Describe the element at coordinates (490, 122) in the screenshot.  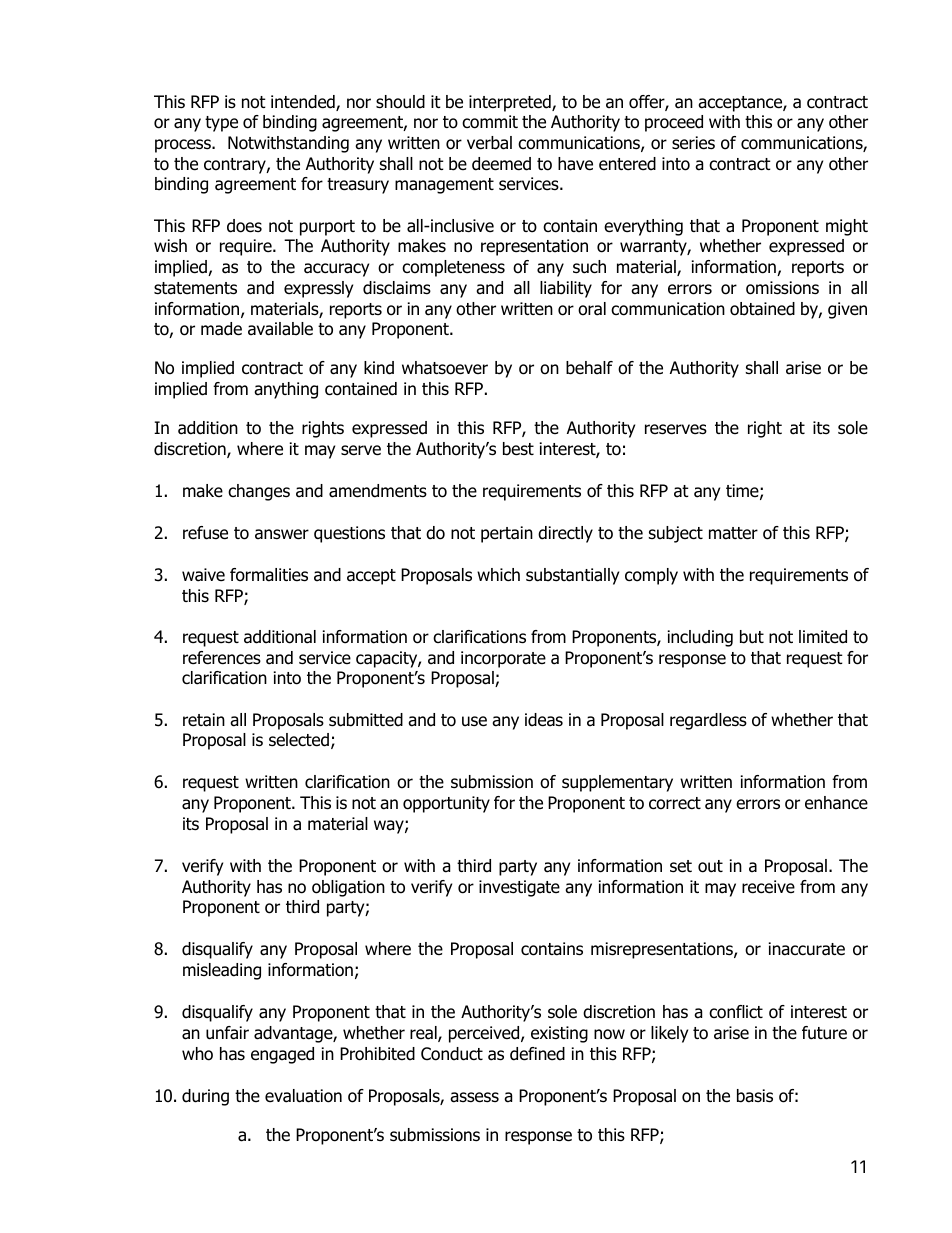
I see `commit` at that location.
